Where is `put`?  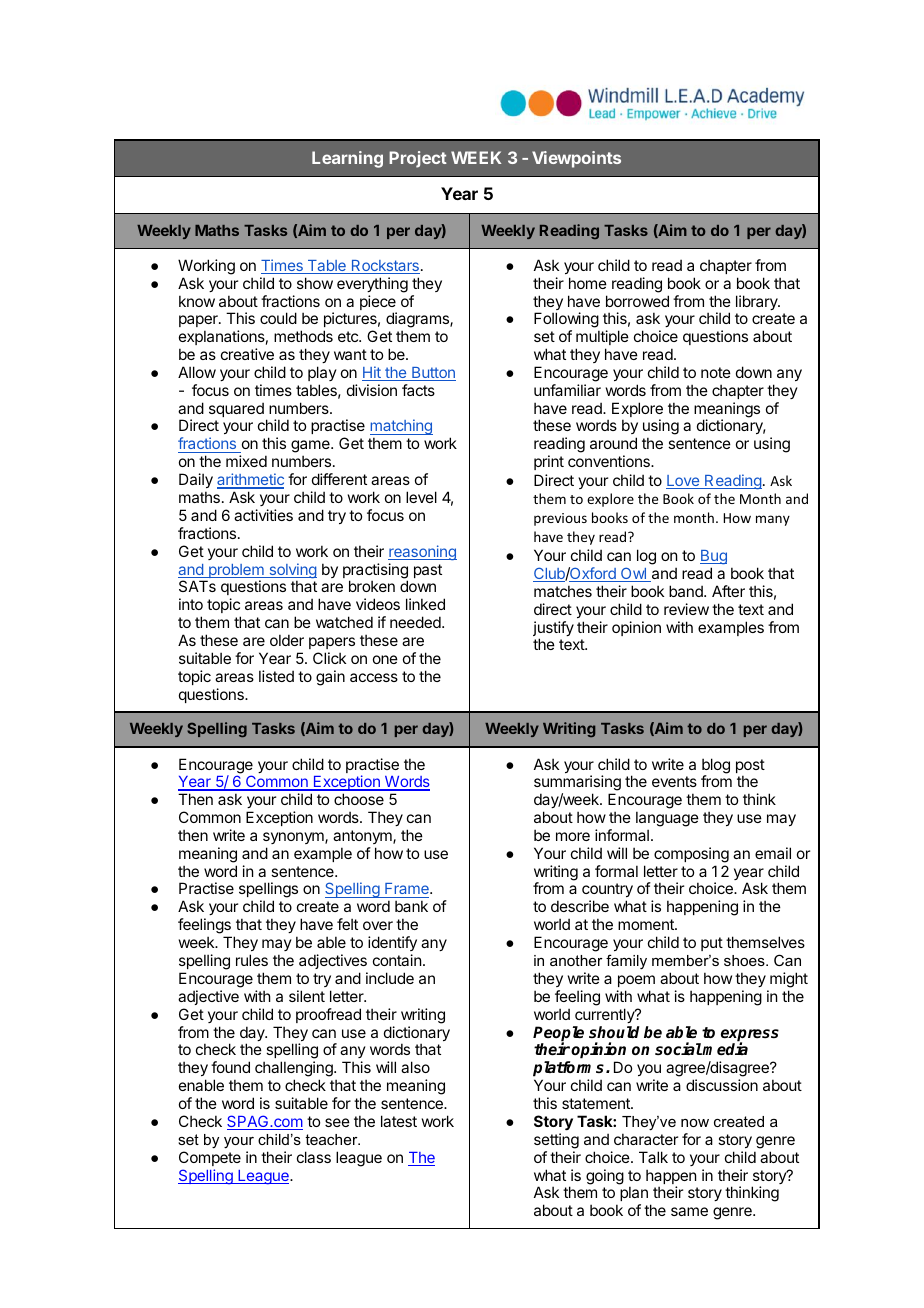 put is located at coordinates (712, 944).
